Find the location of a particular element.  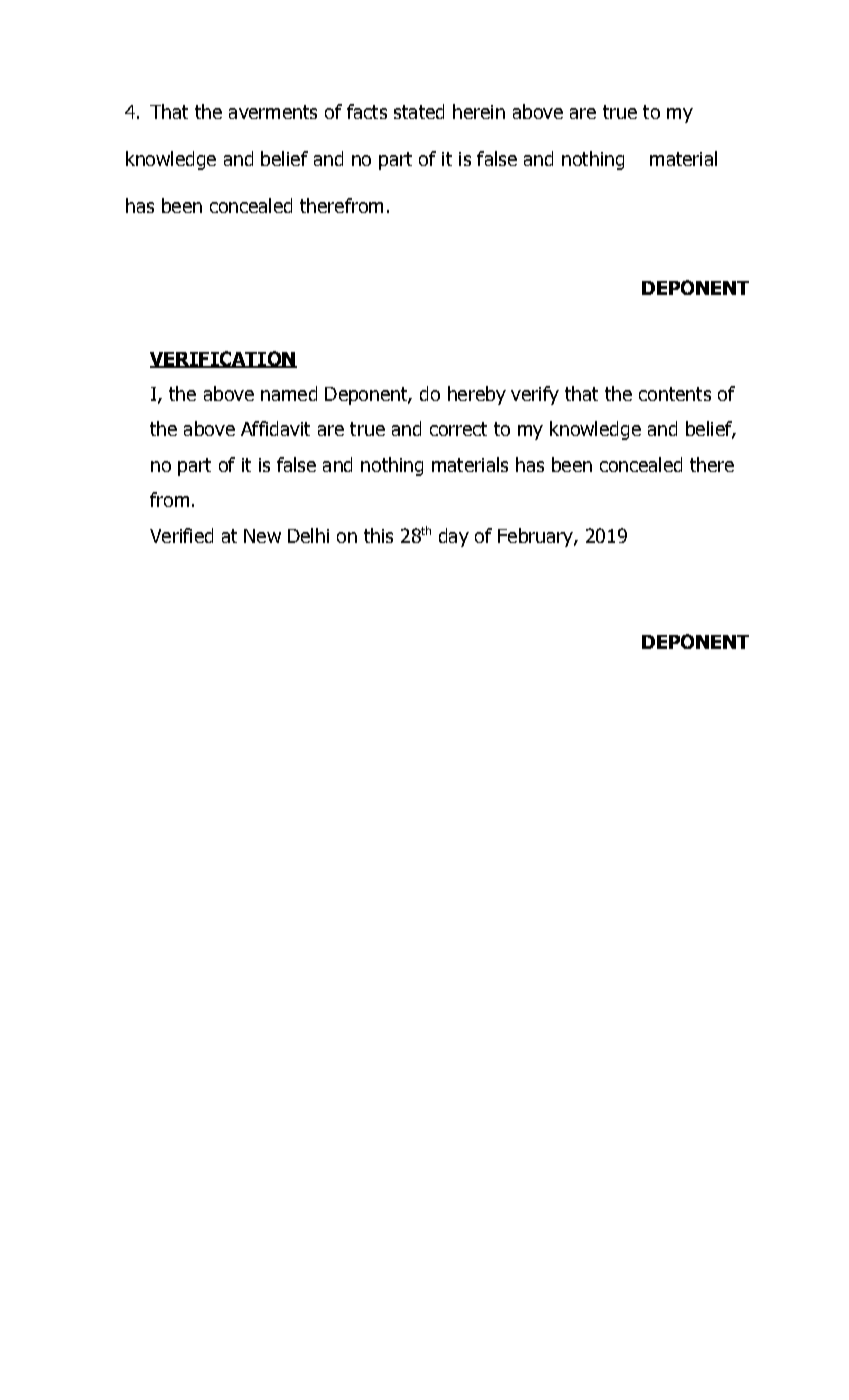

VERIFICATION is located at coordinates (223, 359).
